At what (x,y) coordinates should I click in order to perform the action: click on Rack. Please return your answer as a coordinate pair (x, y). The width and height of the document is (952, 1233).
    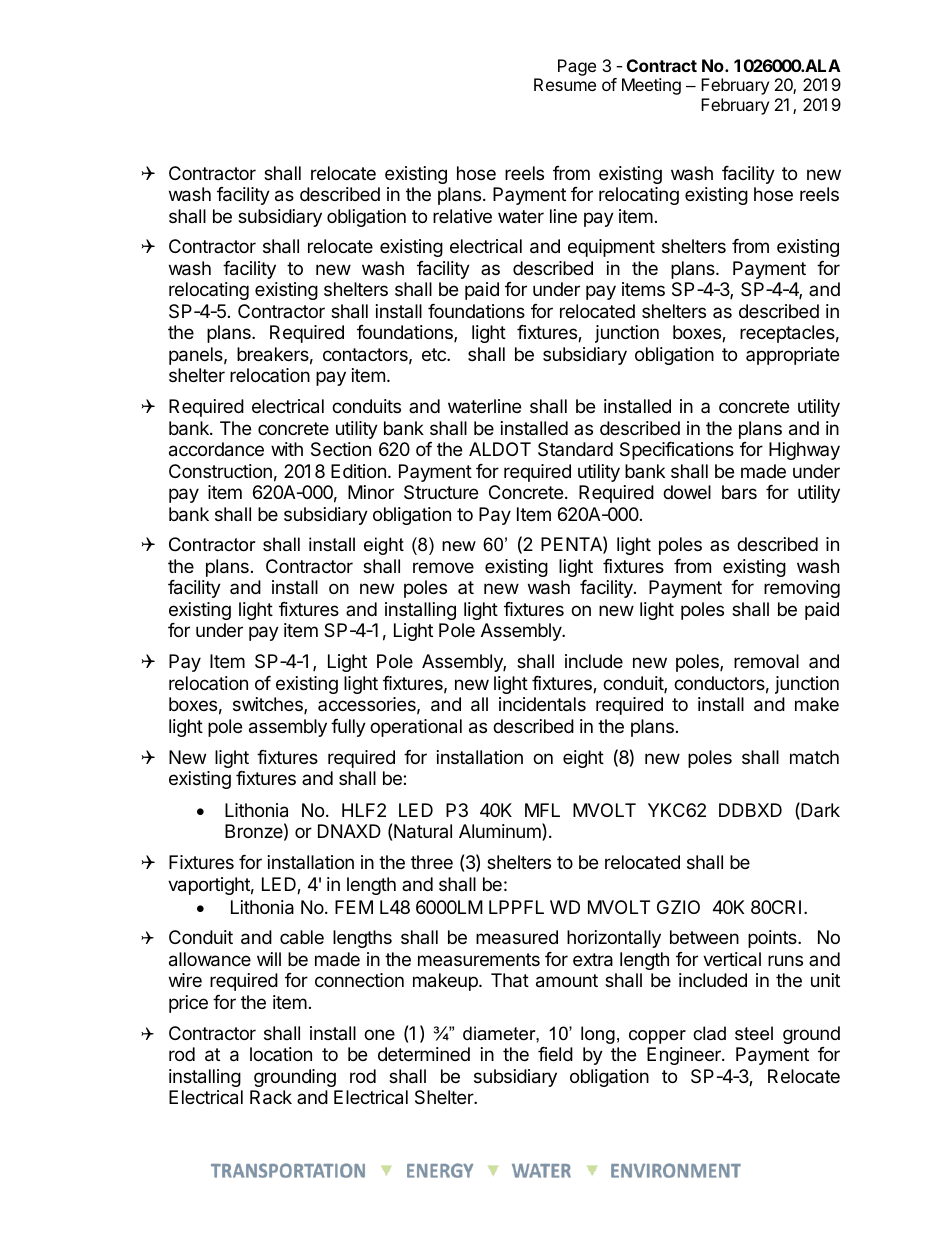
    Looking at the image, I should click on (271, 1097).
